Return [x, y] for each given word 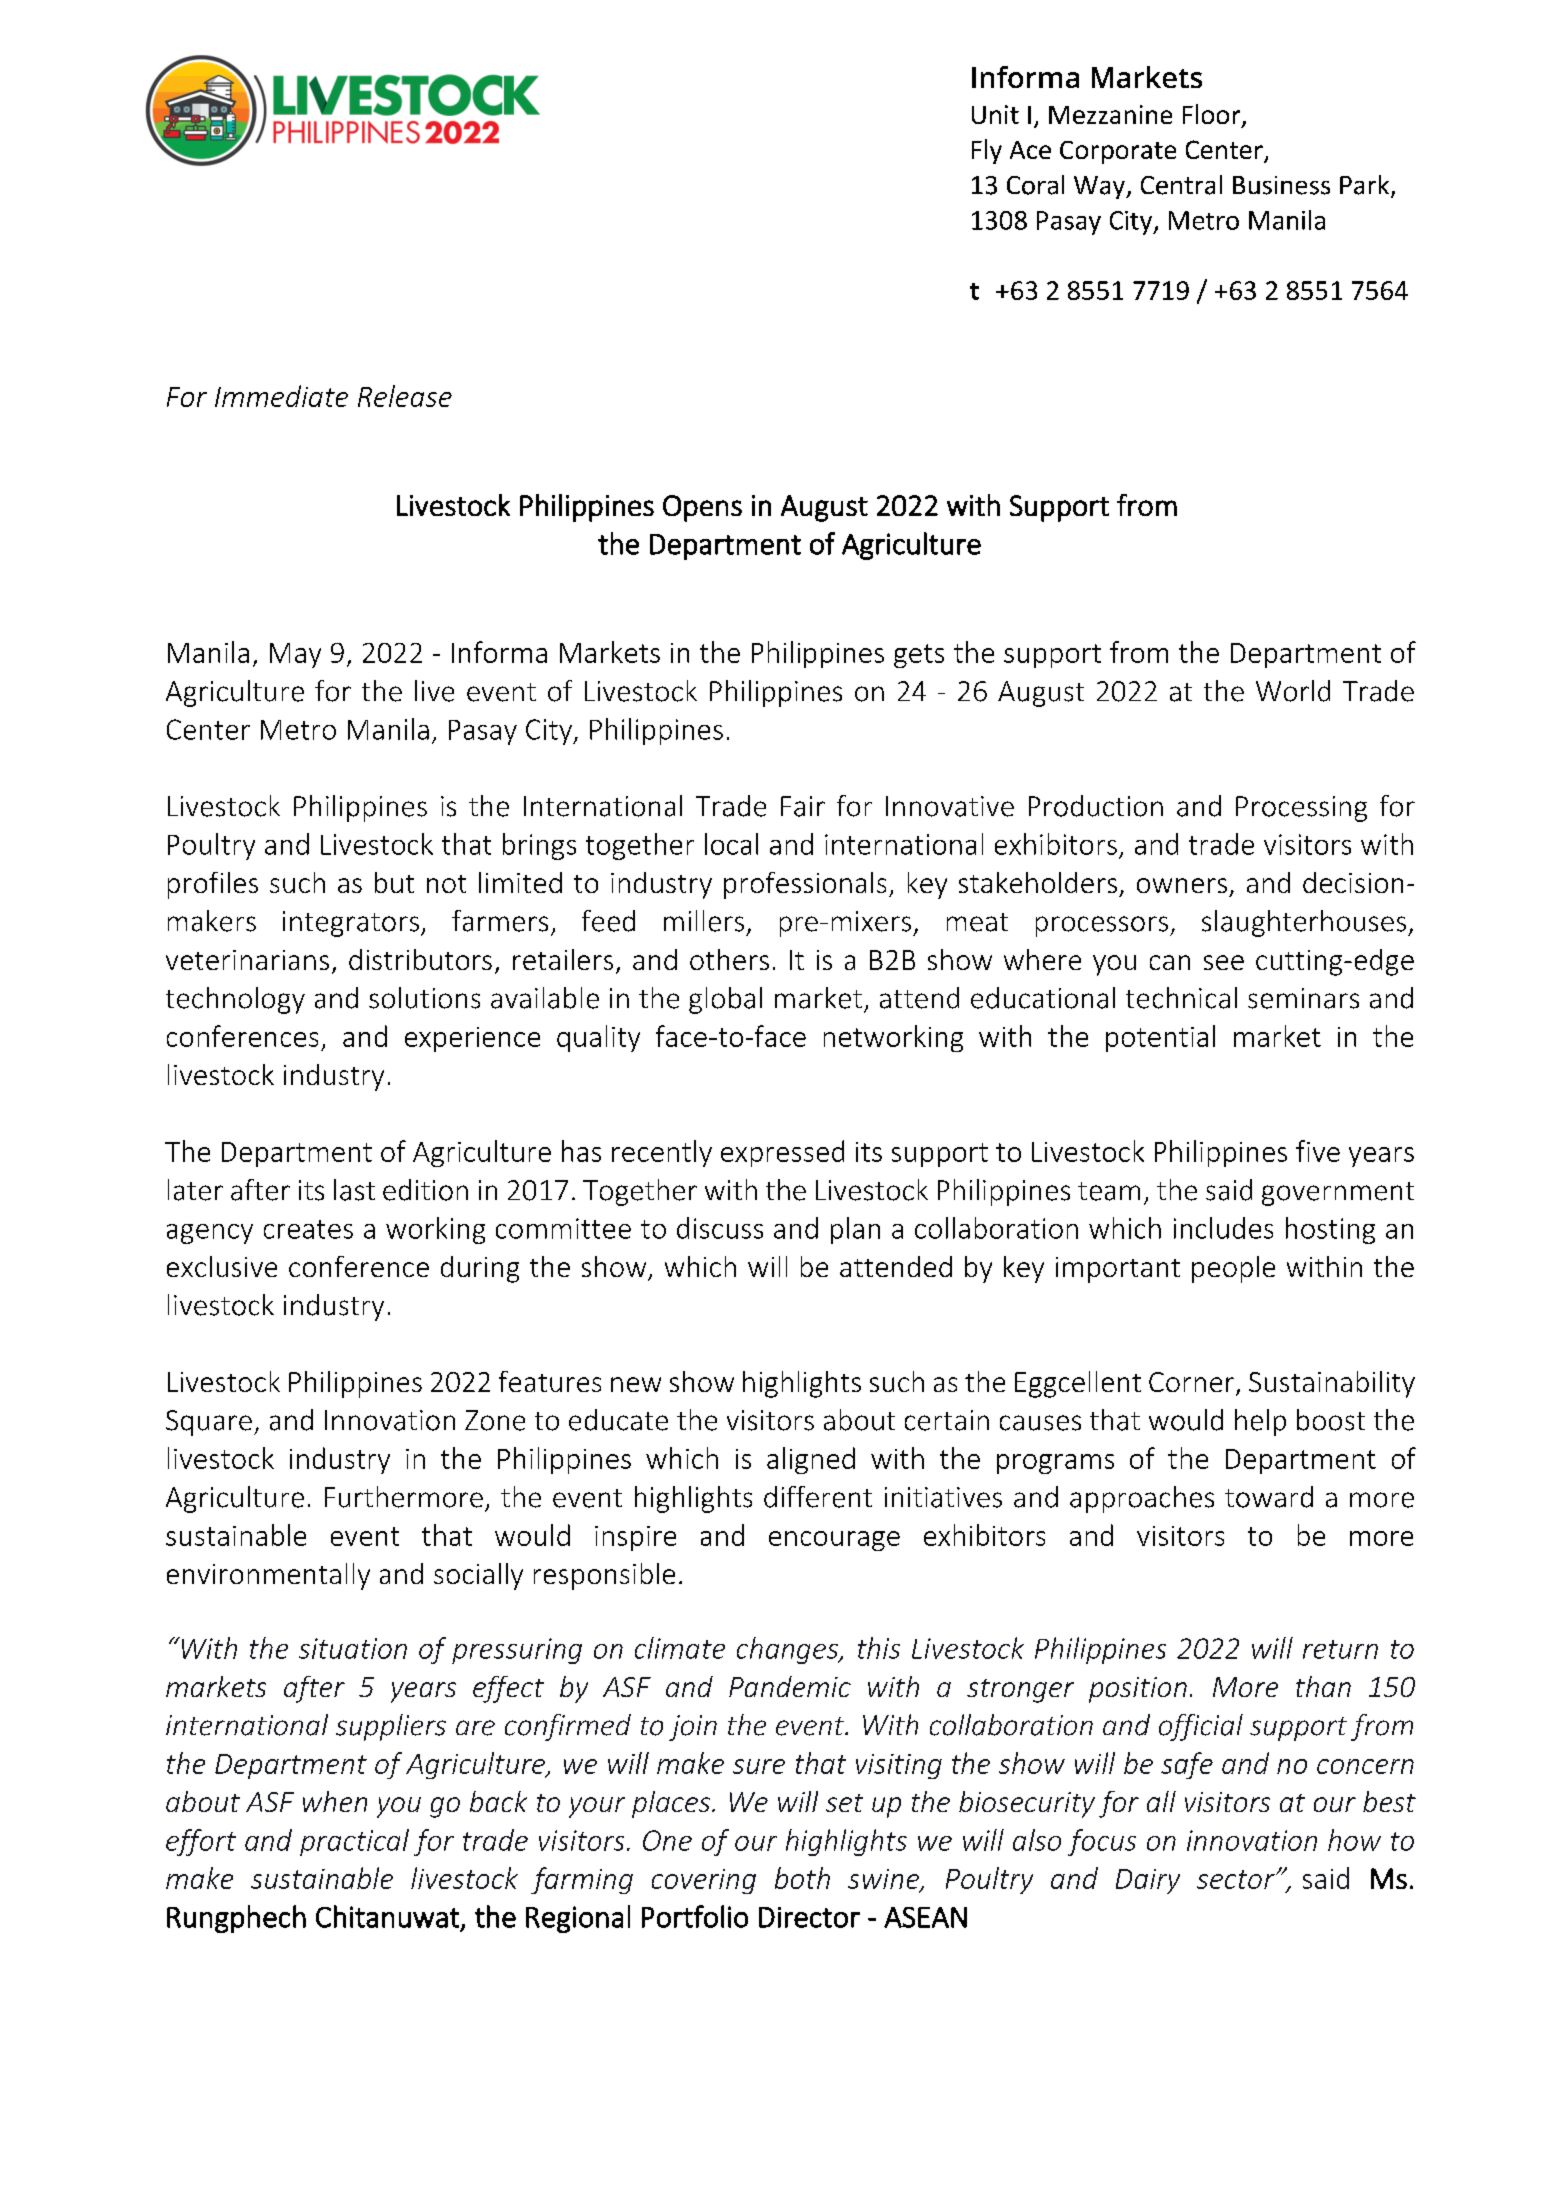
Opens [702, 508]
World [1293, 691]
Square [209, 1423]
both [802, 1878]
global [725, 1000]
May [295, 655]
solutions [424, 998]
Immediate [281, 396]
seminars [1303, 998]
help [1260, 1422]
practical [354, 1842]
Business [1281, 185]
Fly [987, 151]
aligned [811, 1460]
